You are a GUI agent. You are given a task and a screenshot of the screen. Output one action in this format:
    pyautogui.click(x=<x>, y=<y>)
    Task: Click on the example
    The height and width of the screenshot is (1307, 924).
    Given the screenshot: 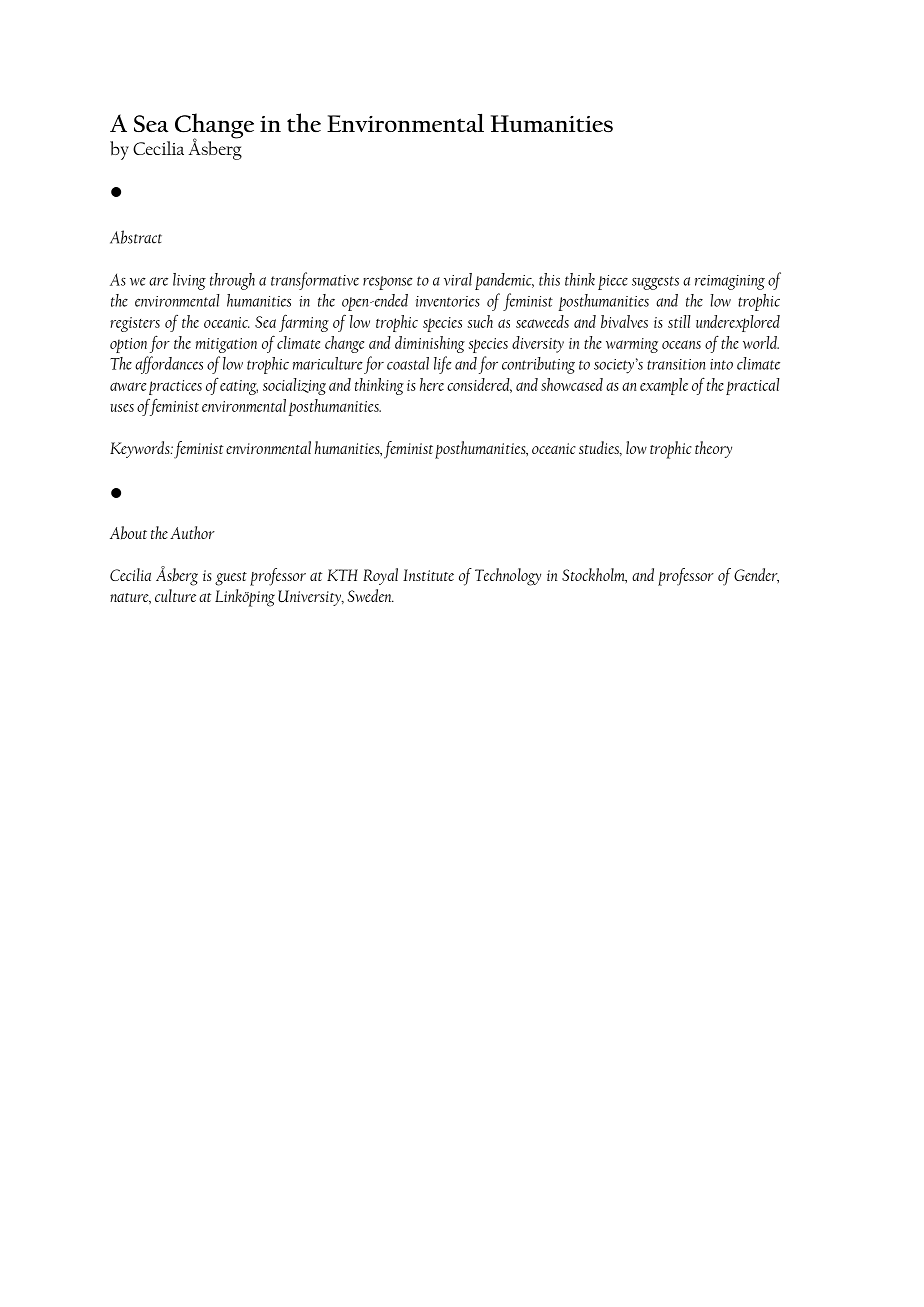 What is the action you would take?
    pyautogui.click(x=664, y=386)
